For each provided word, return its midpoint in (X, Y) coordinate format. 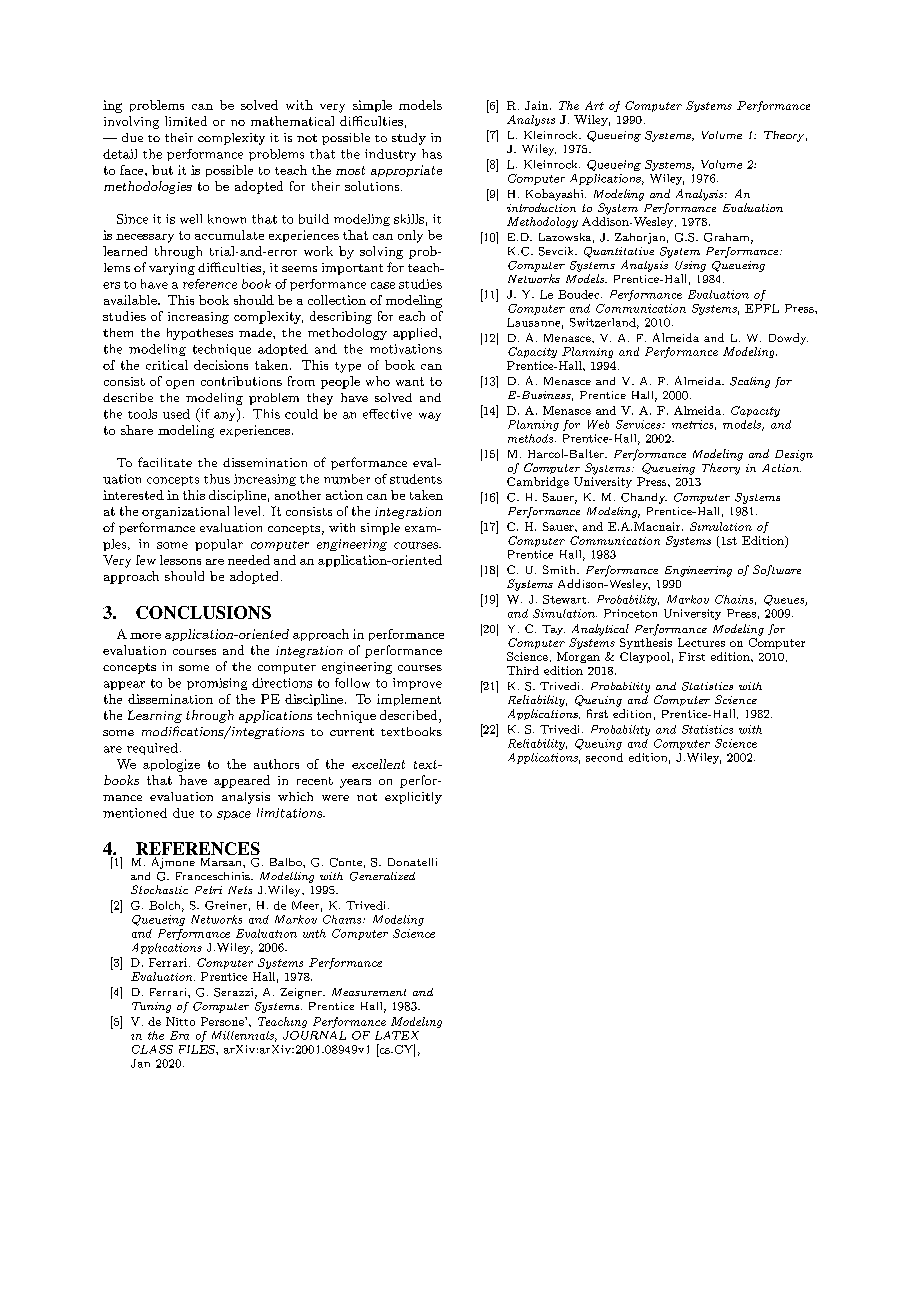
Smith (560, 569)
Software (777, 570)
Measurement (369, 992)
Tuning (151, 1007)
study (409, 139)
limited (186, 121)
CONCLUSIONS (203, 612)
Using (690, 266)
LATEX (397, 1035)
